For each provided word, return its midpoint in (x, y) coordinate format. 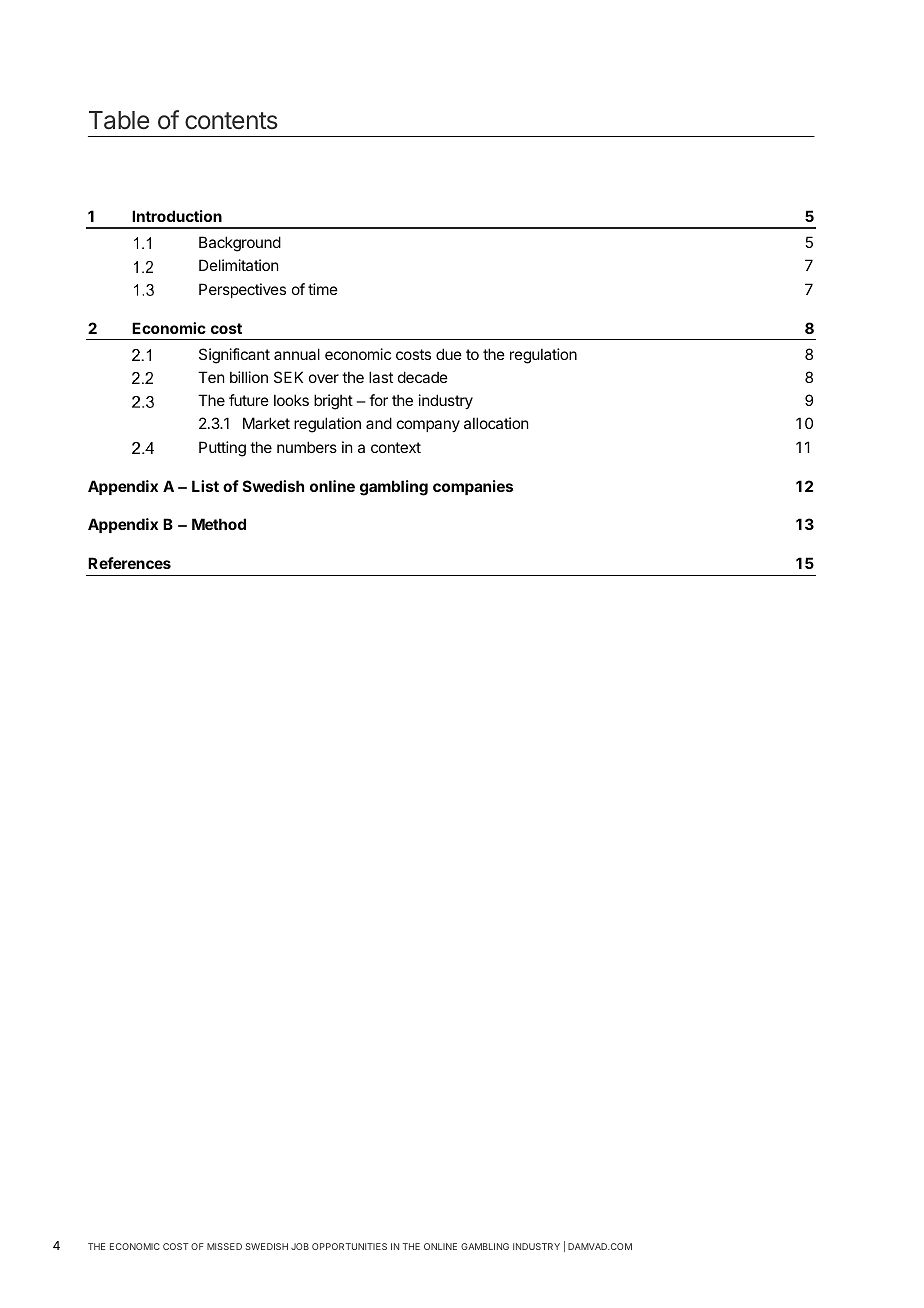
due (449, 354)
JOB (300, 1246)
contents (231, 121)
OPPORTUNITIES (349, 1246)
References (129, 563)
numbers (307, 447)
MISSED (224, 1246)
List (205, 486)
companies (473, 487)
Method (219, 524)
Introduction (177, 216)
